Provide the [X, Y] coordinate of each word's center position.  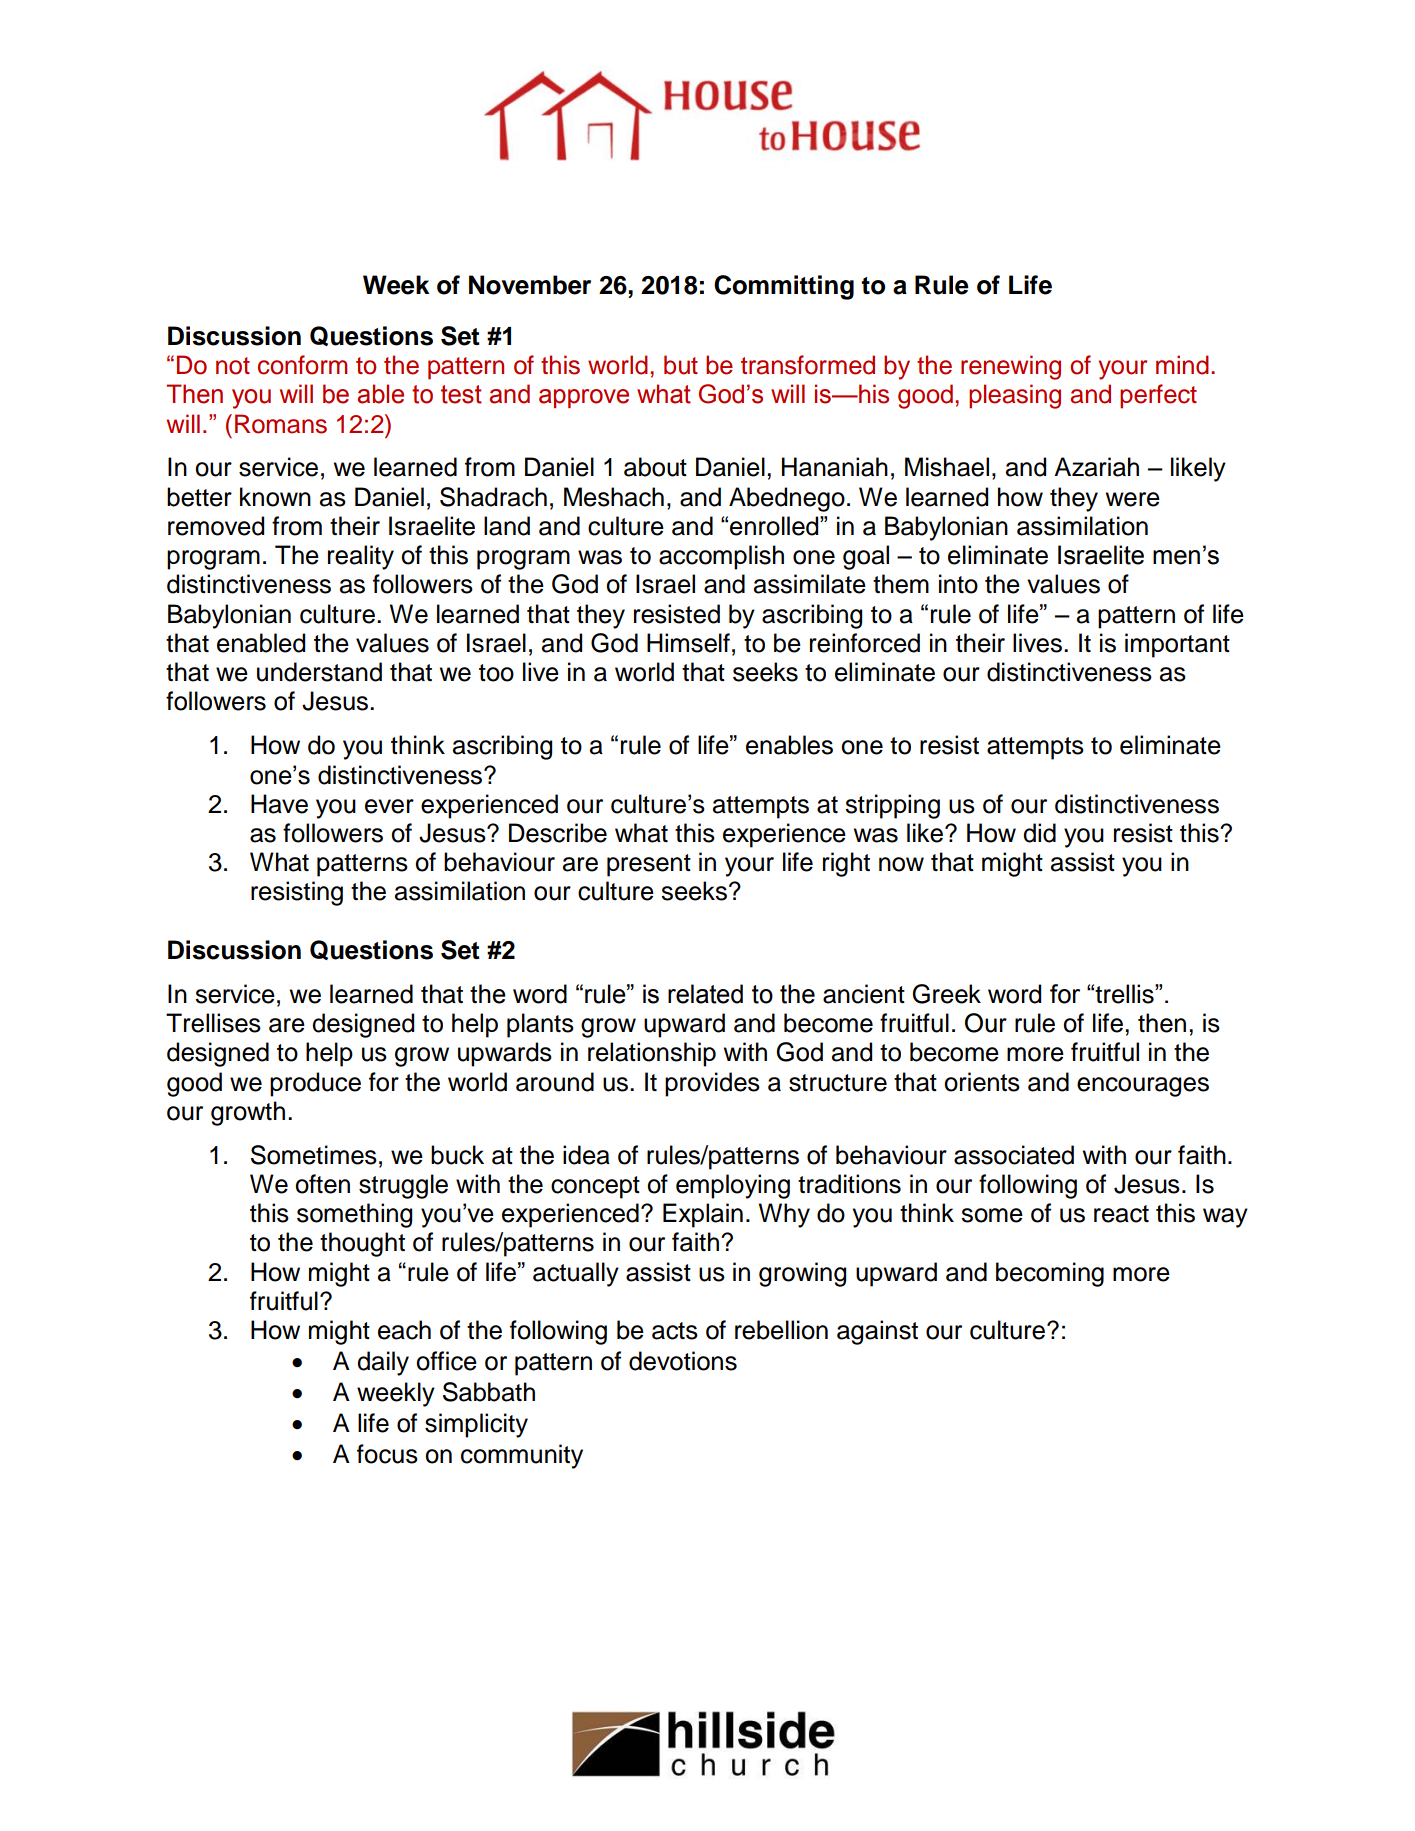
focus [387, 1454]
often [322, 1184]
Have [279, 804]
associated [1014, 1155]
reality [361, 557]
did [1039, 833]
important [1177, 645]
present [649, 865]
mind [1182, 365]
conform [302, 365]
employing [733, 1186]
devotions [683, 1361]
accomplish [721, 557]
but [681, 365]
